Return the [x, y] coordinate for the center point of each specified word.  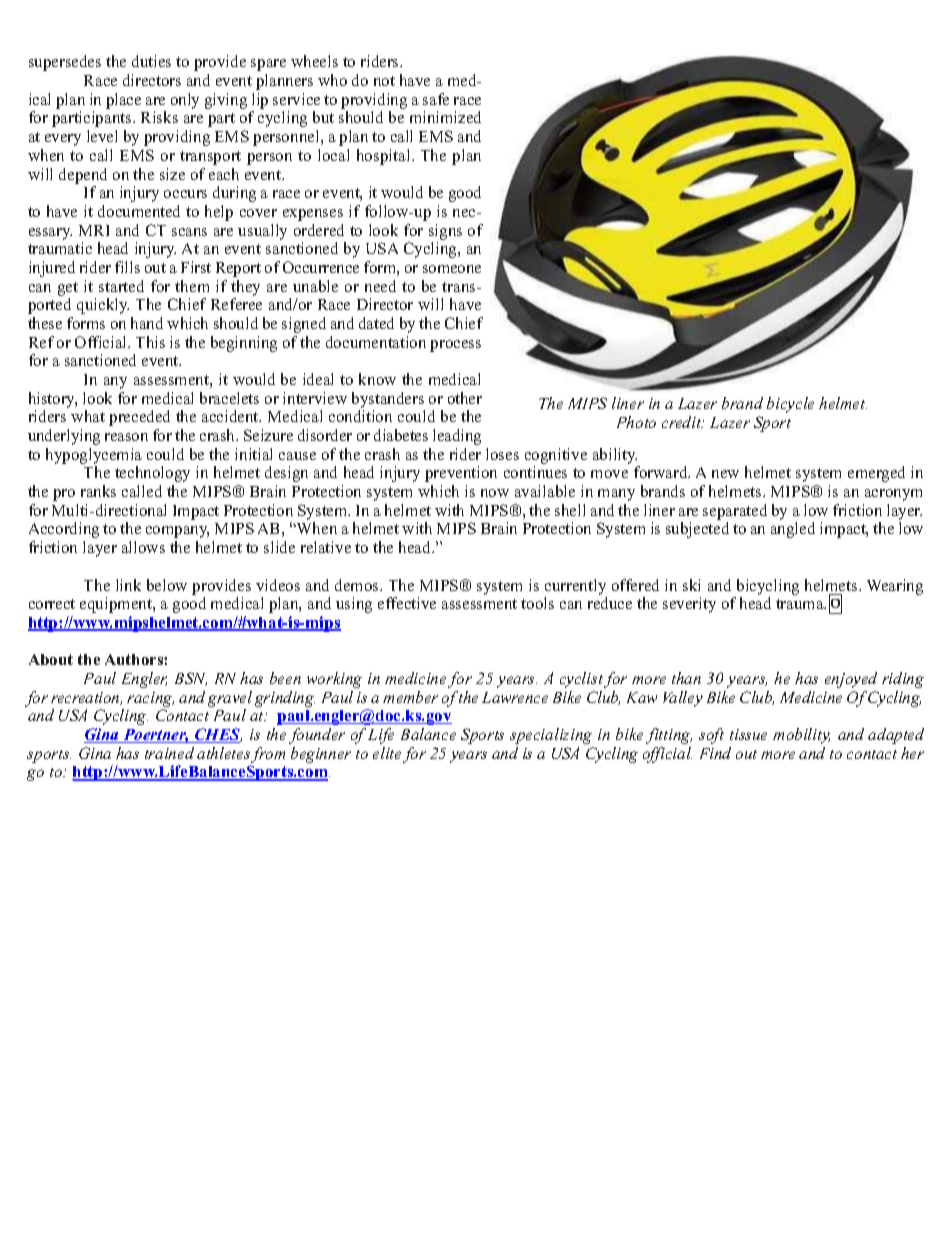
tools [537, 603]
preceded [139, 418]
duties [151, 61]
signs [445, 232]
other [465, 398]
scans [189, 232]
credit [683, 422]
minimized [445, 117]
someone [452, 269]
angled [793, 530]
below [167, 585]
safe [436, 99]
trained [169, 753]
